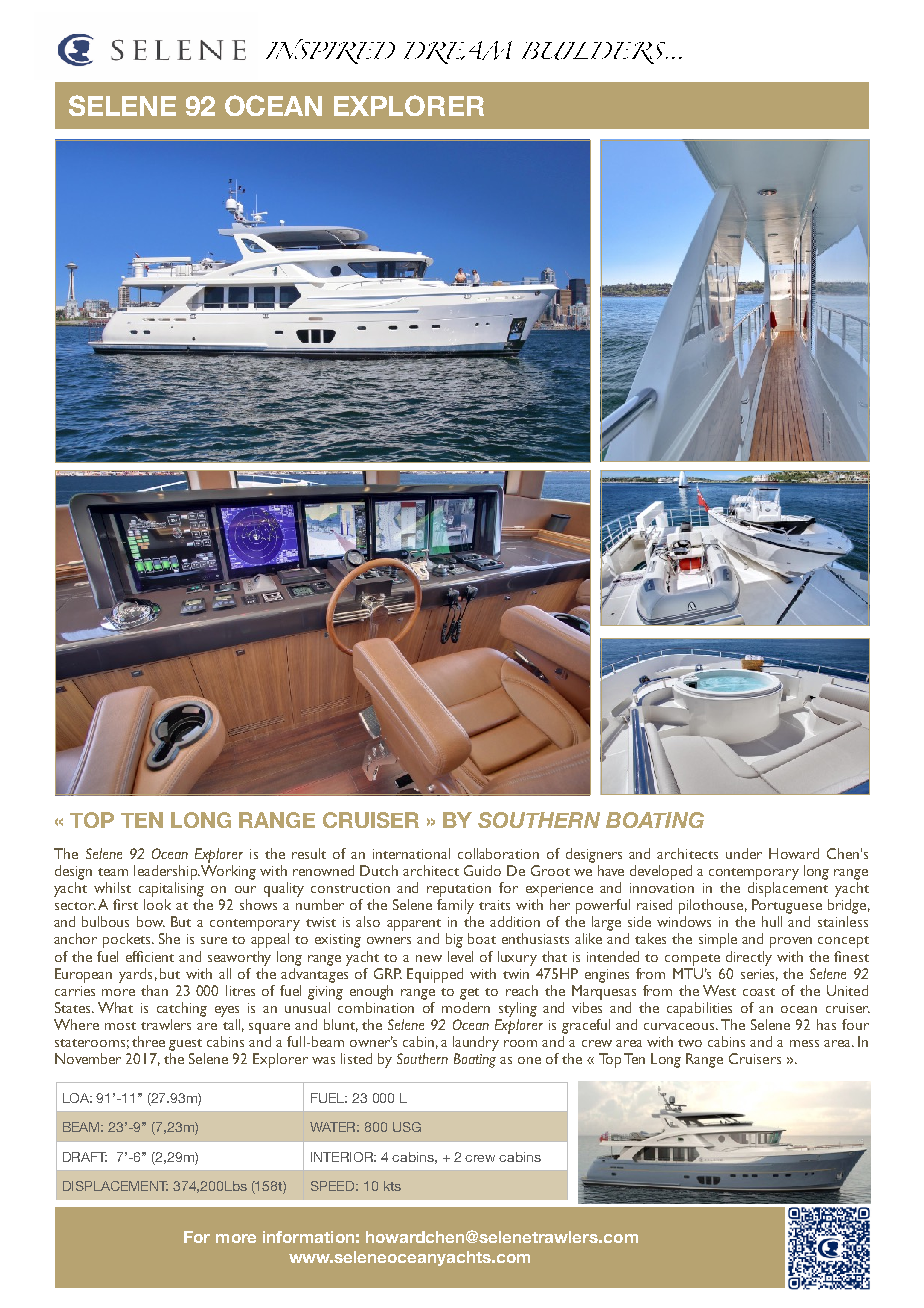 The image size is (924, 1308). I want to click on INSPIRED, so click(330, 51).
